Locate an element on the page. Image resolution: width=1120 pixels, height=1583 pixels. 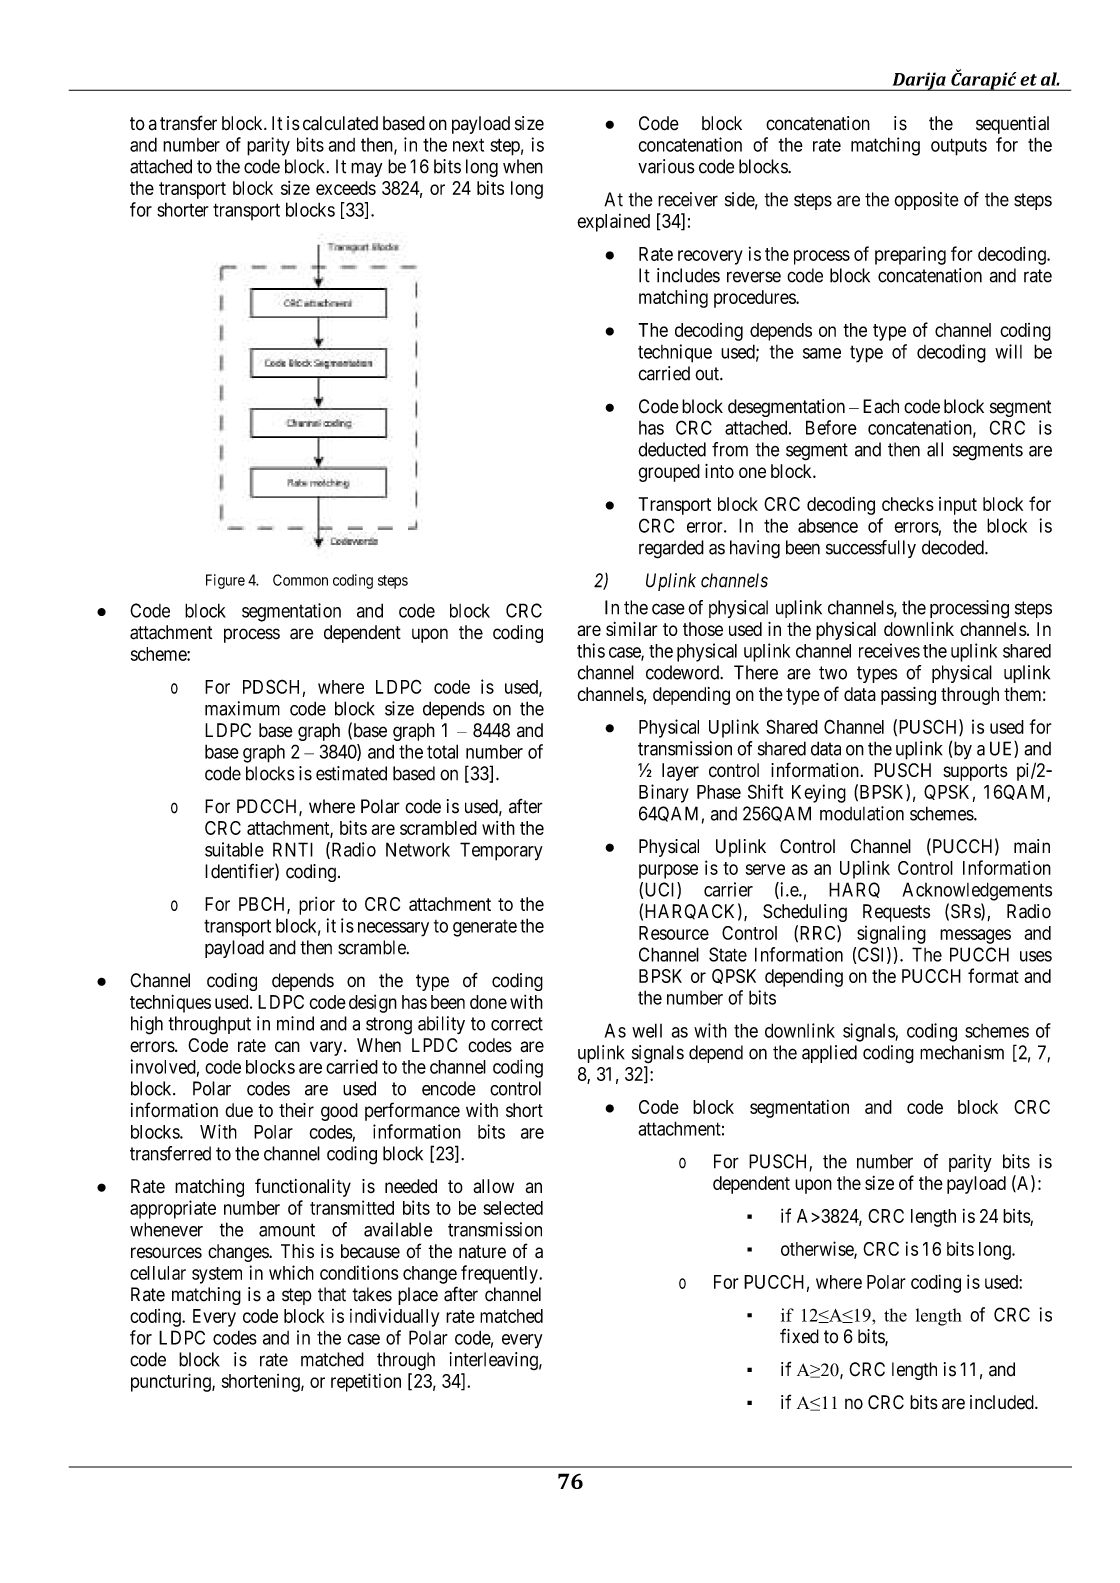
can is located at coordinates (287, 1047).
